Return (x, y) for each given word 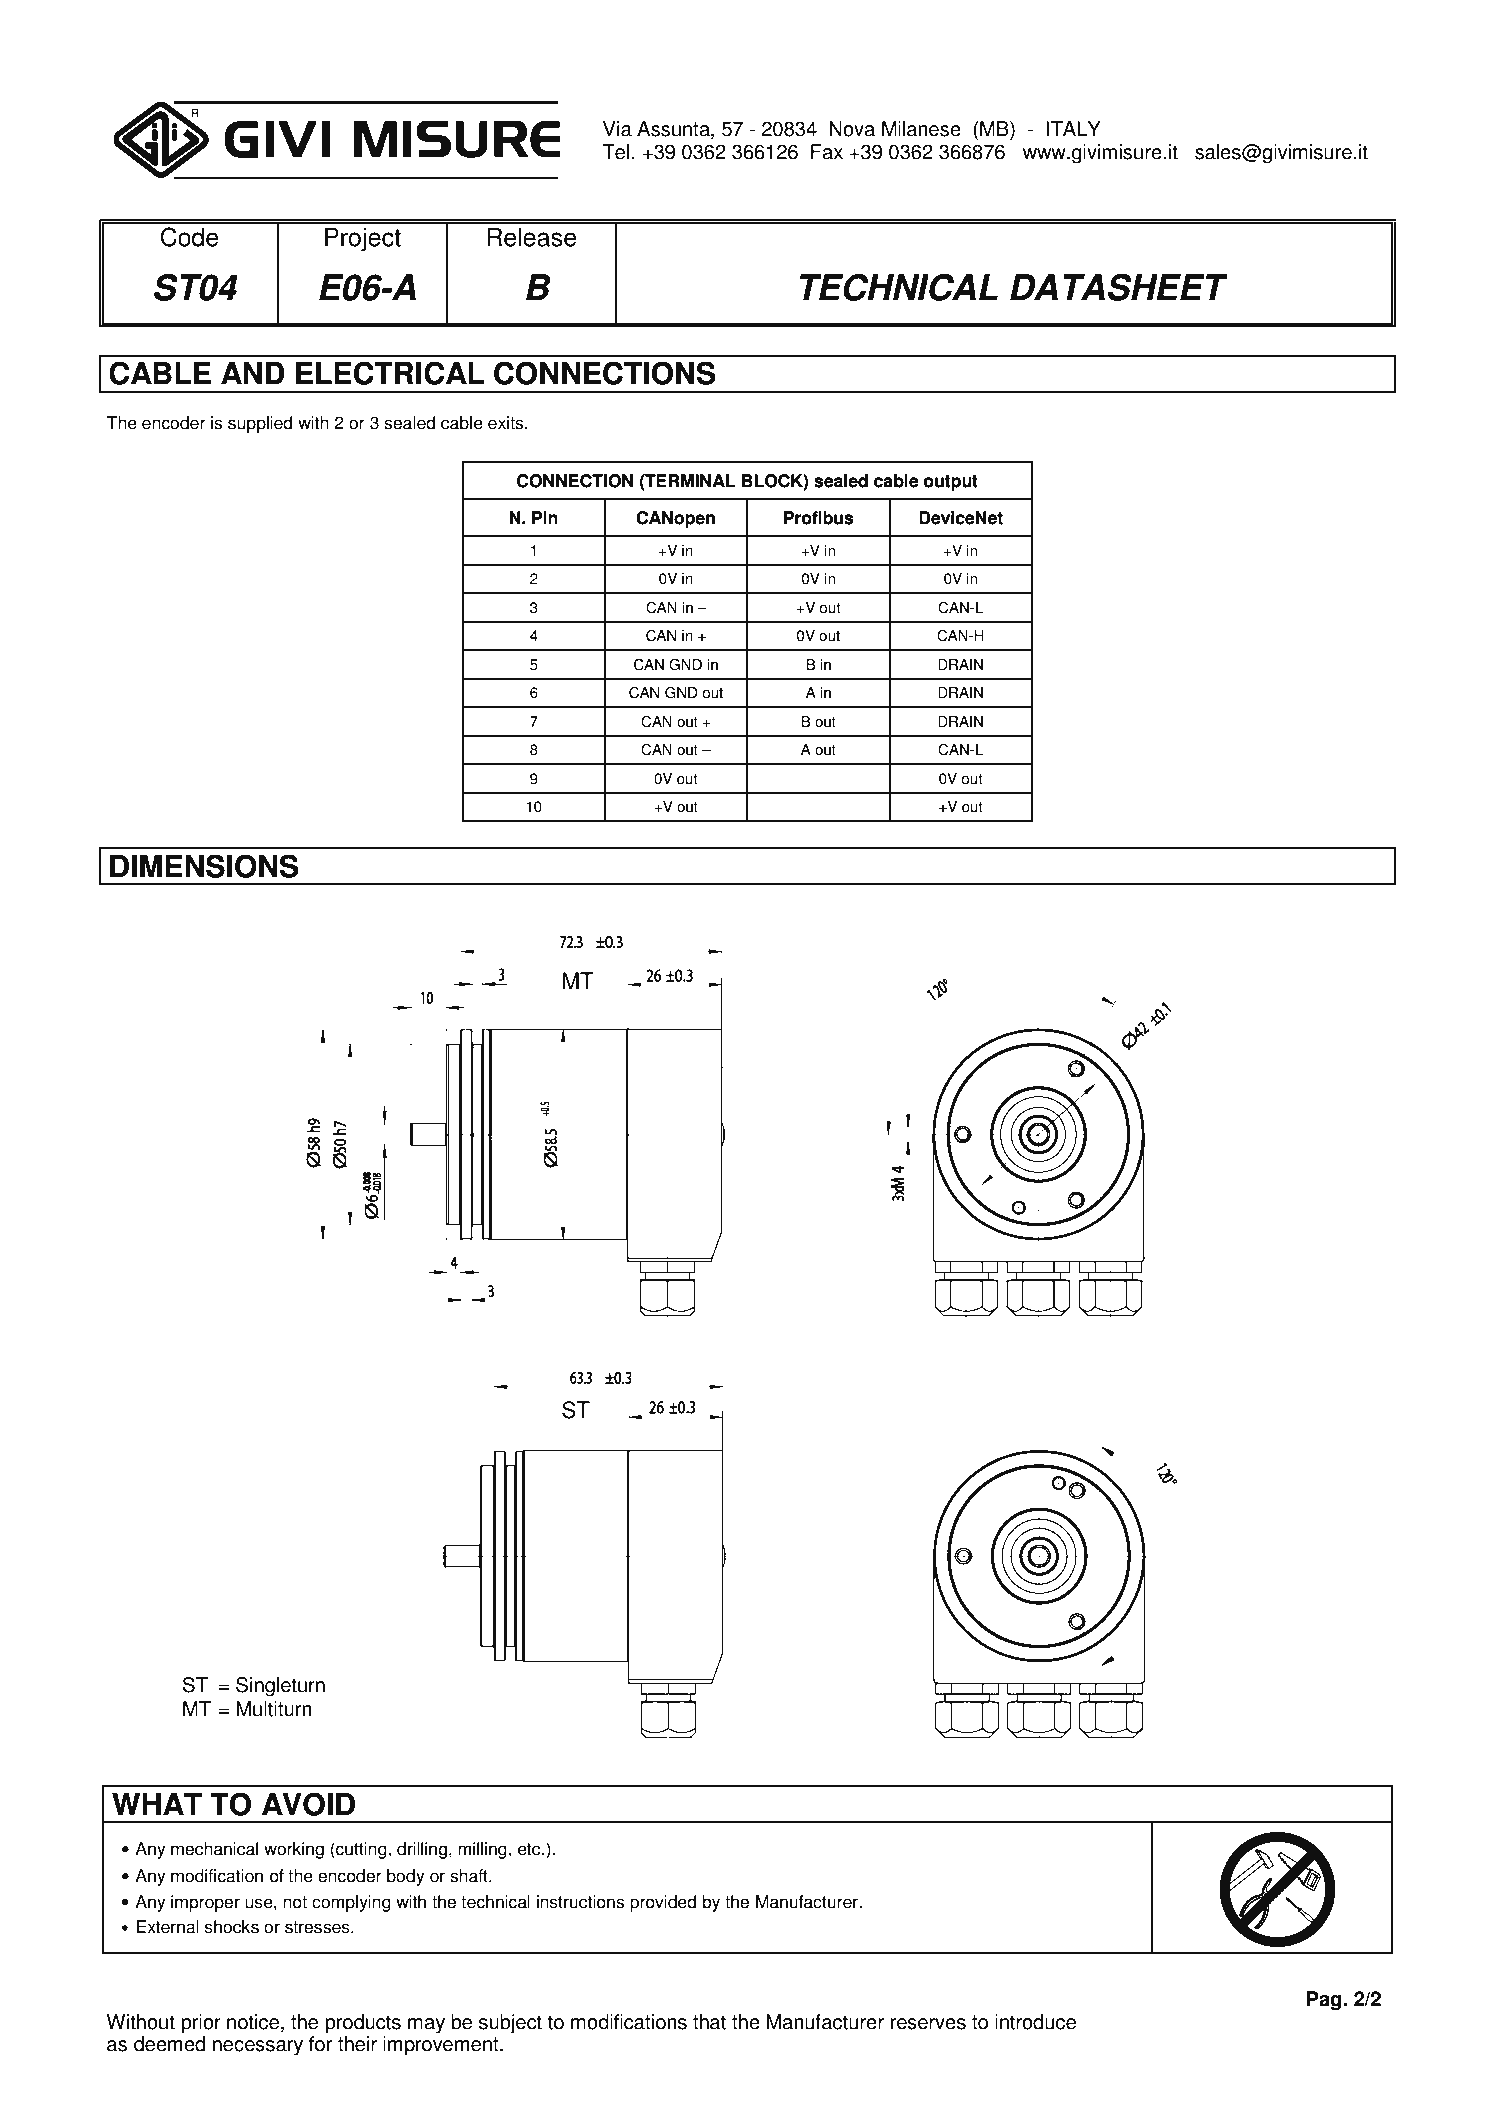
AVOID (308, 1804)
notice (254, 2022)
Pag (1325, 2001)
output (951, 483)
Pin (545, 517)
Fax (827, 152)
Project (363, 239)
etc (530, 1849)
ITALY (1073, 128)
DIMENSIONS (204, 866)
